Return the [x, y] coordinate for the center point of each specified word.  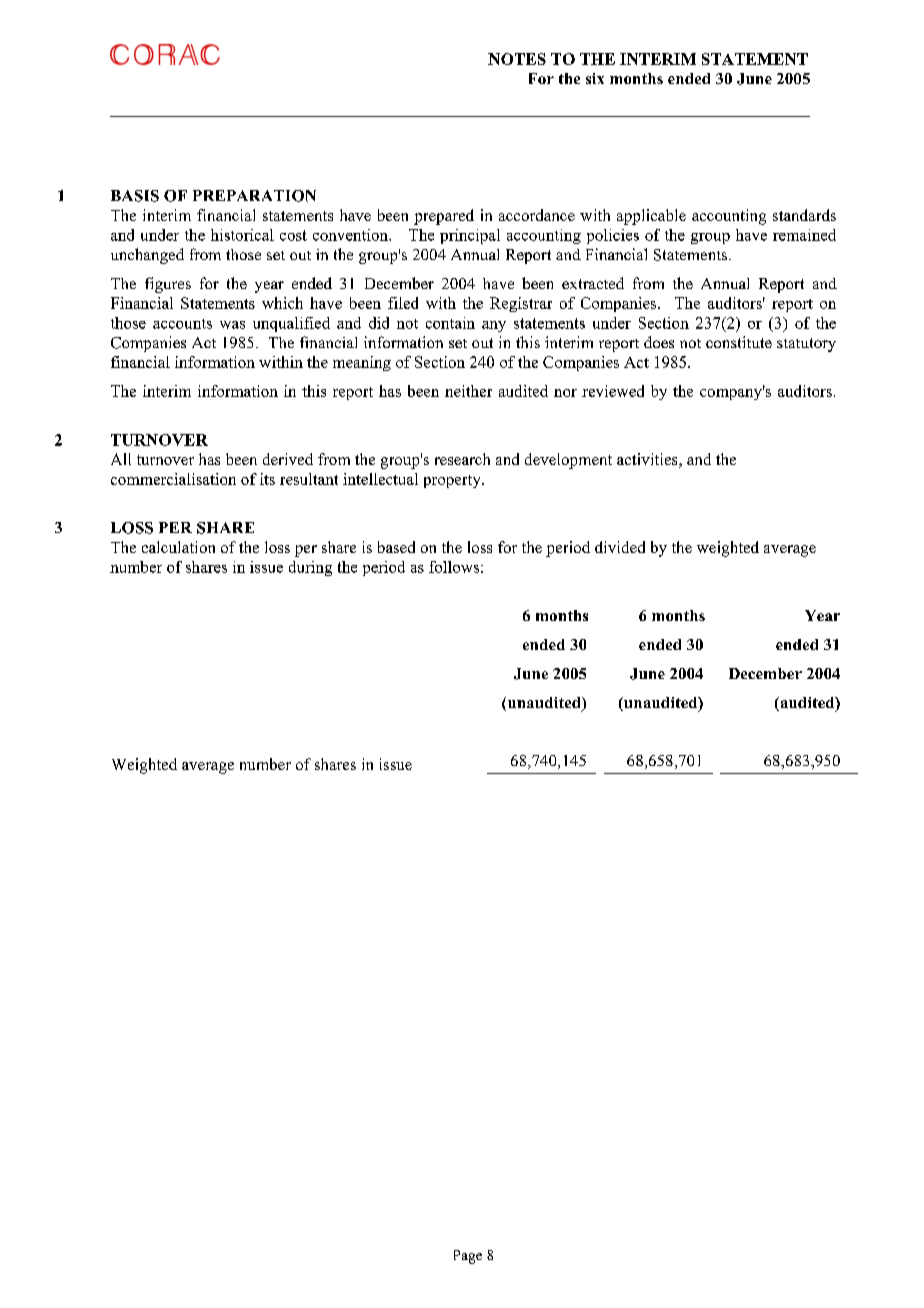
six [595, 78]
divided [620, 547]
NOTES [517, 59]
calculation [178, 547]
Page [468, 1257]
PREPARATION [254, 196]
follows [454, 567]
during [310, 568]
